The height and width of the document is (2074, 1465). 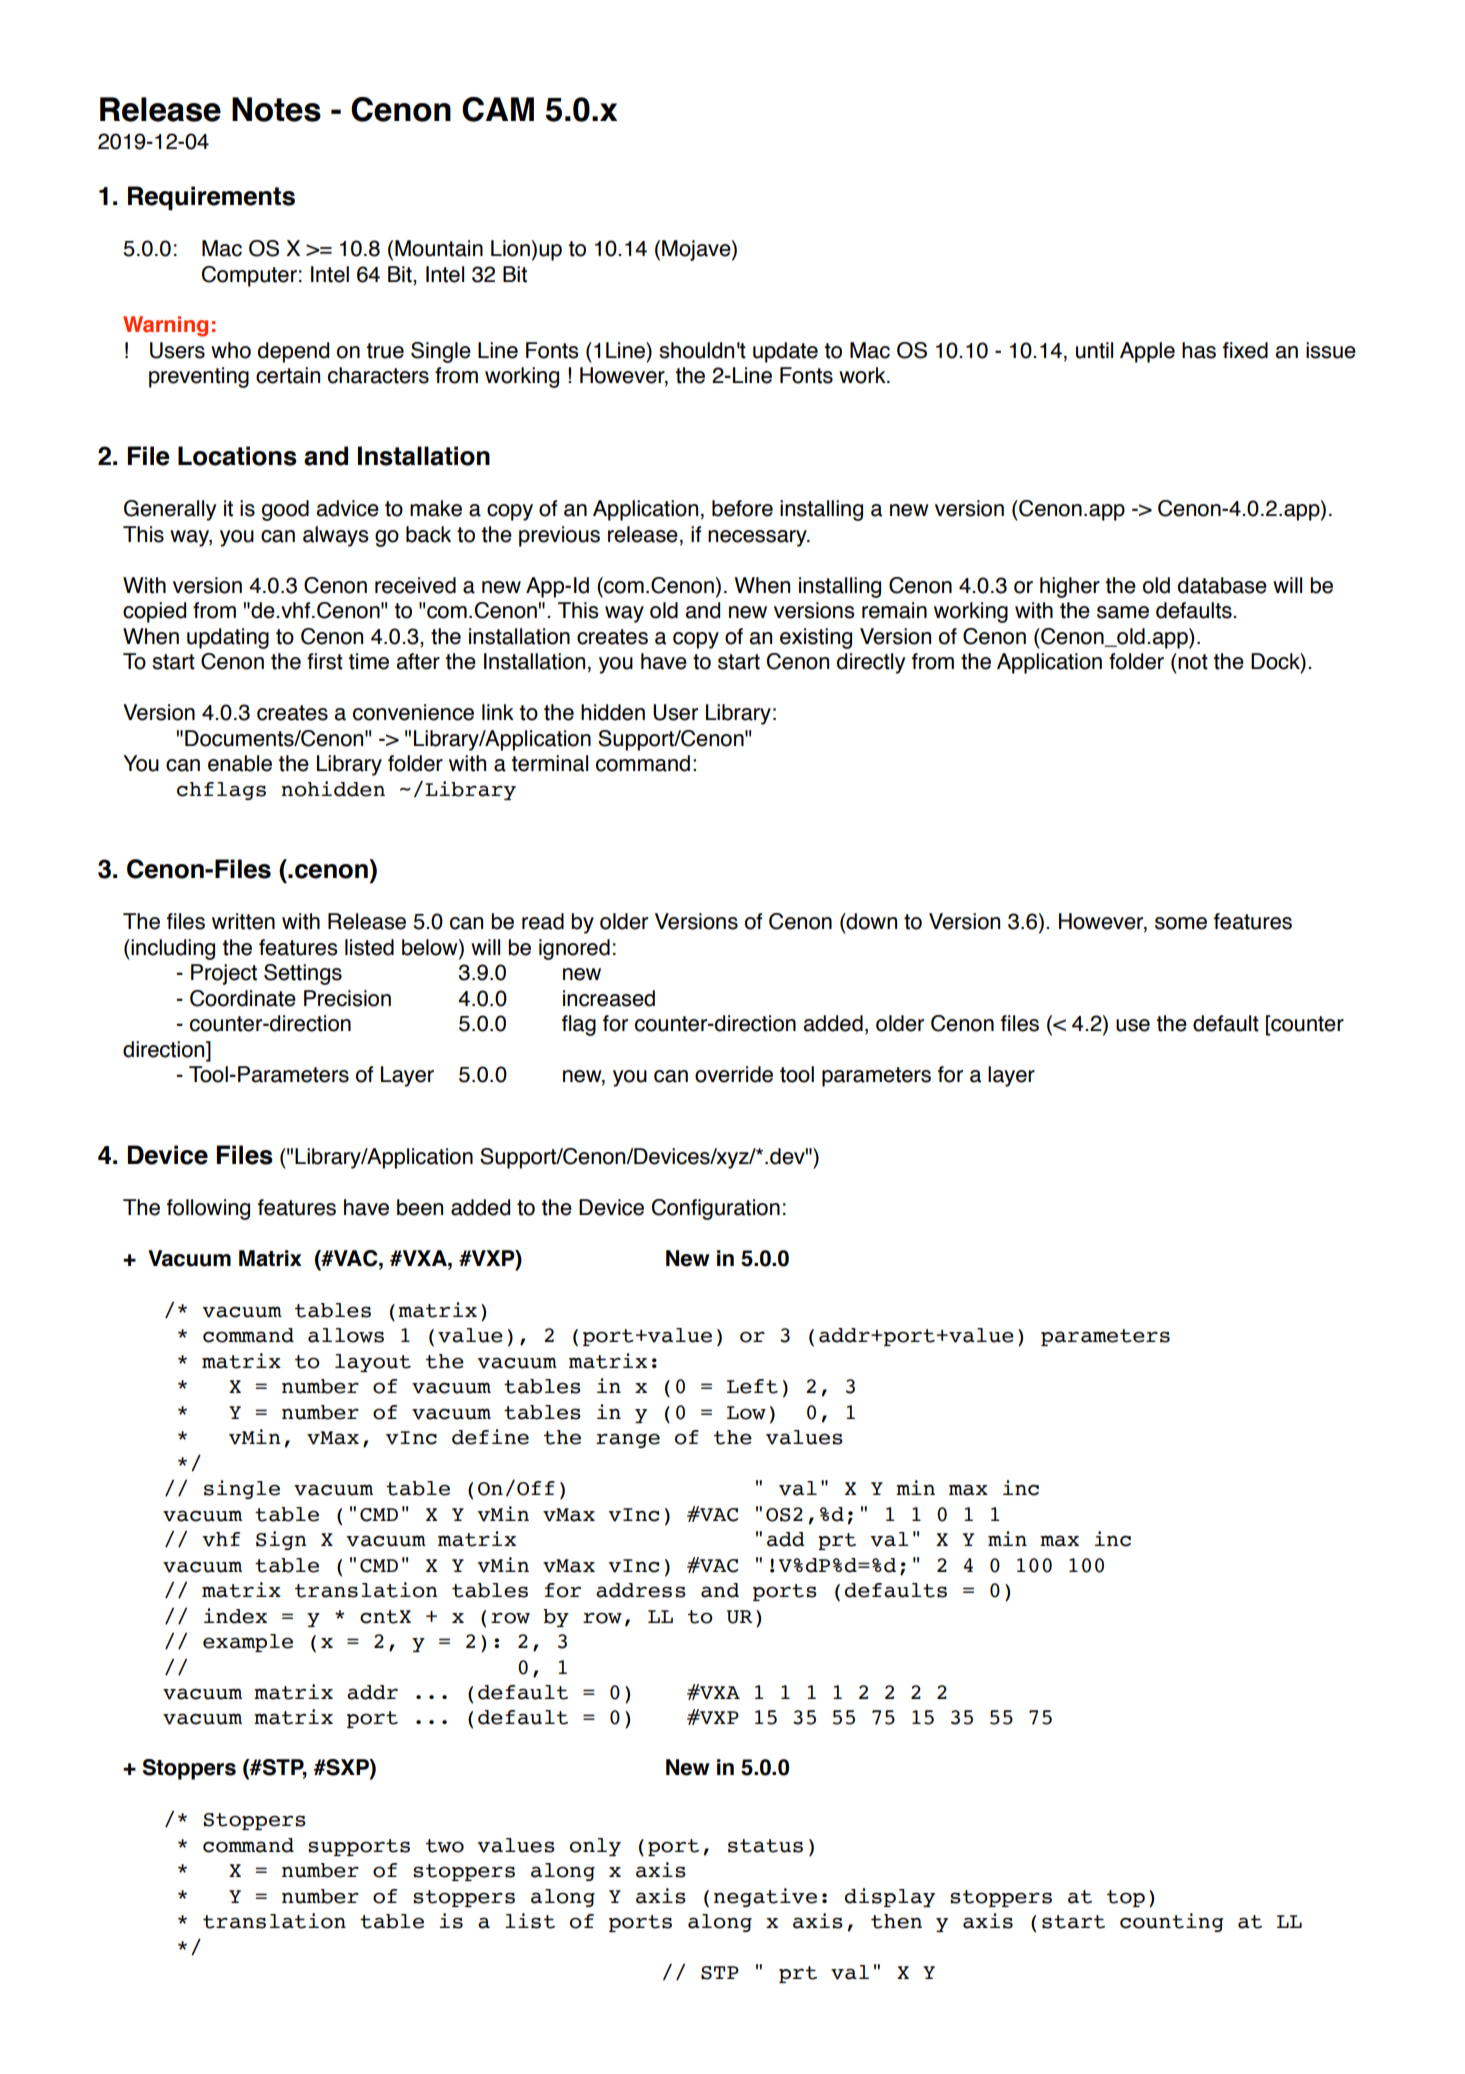 I want to click on two, so click(x=445, y=1846).
